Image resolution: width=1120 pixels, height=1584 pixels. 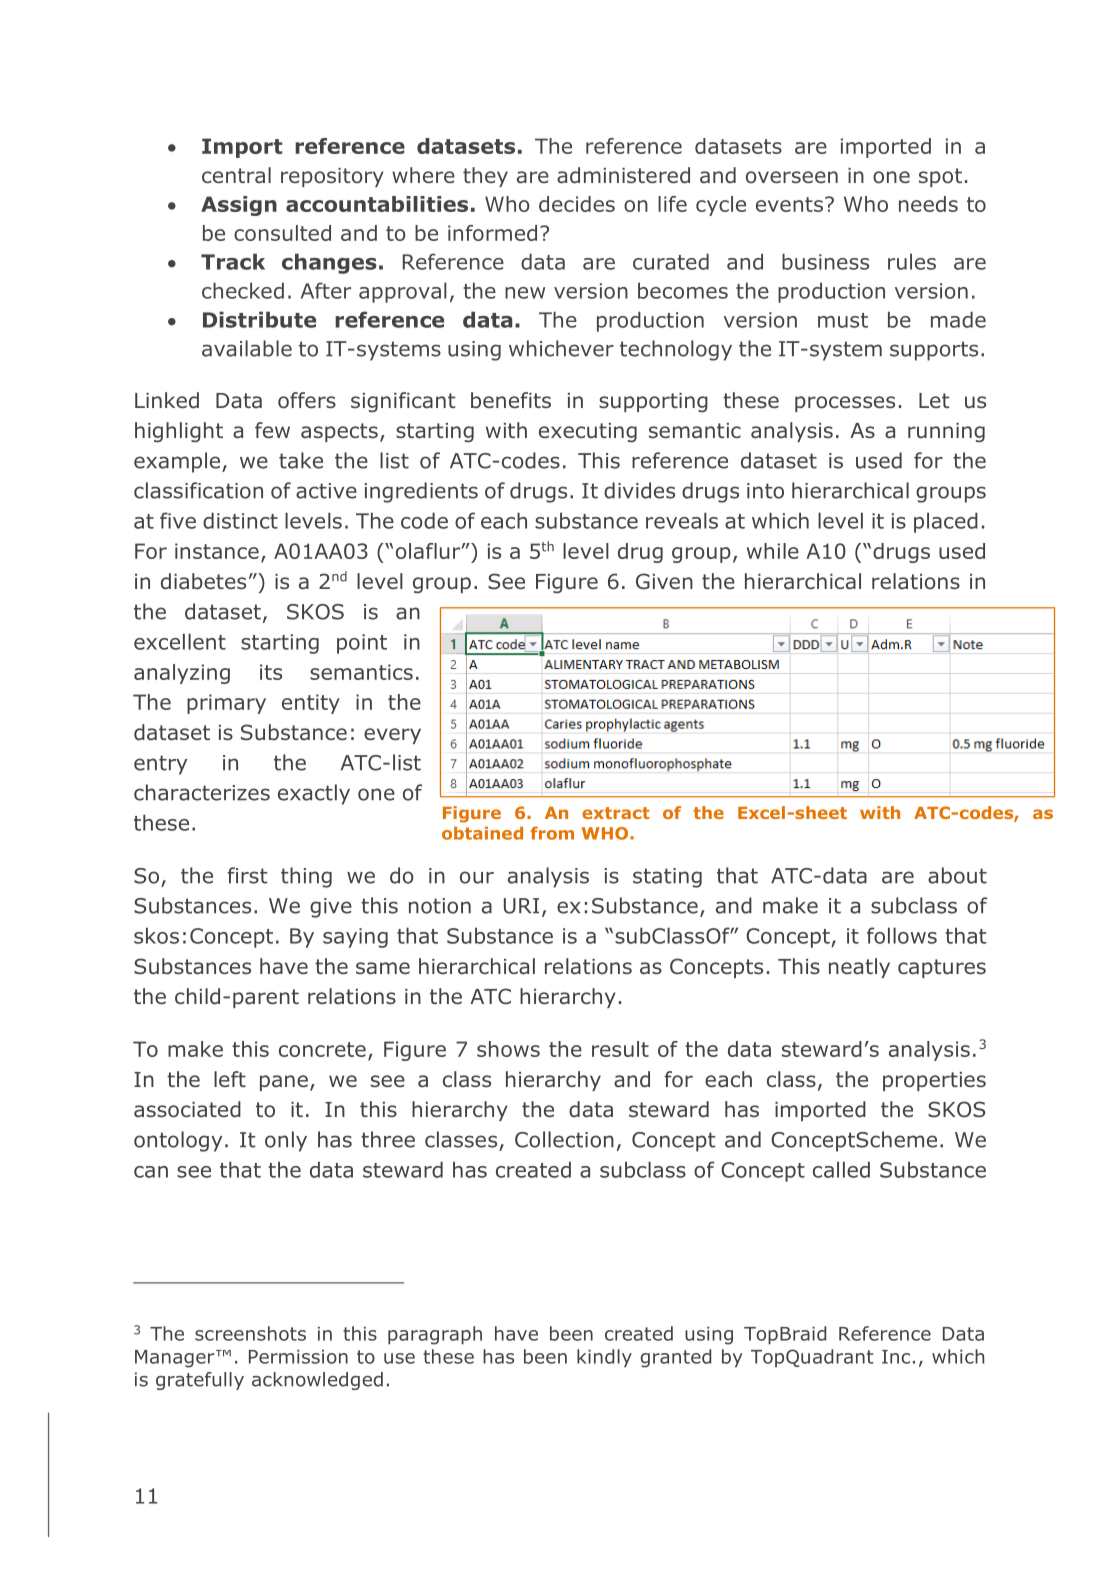 What do you see at coordinates (239, 206) in the screenshot?
I see `Assign` at bounding box center [239, 206].
